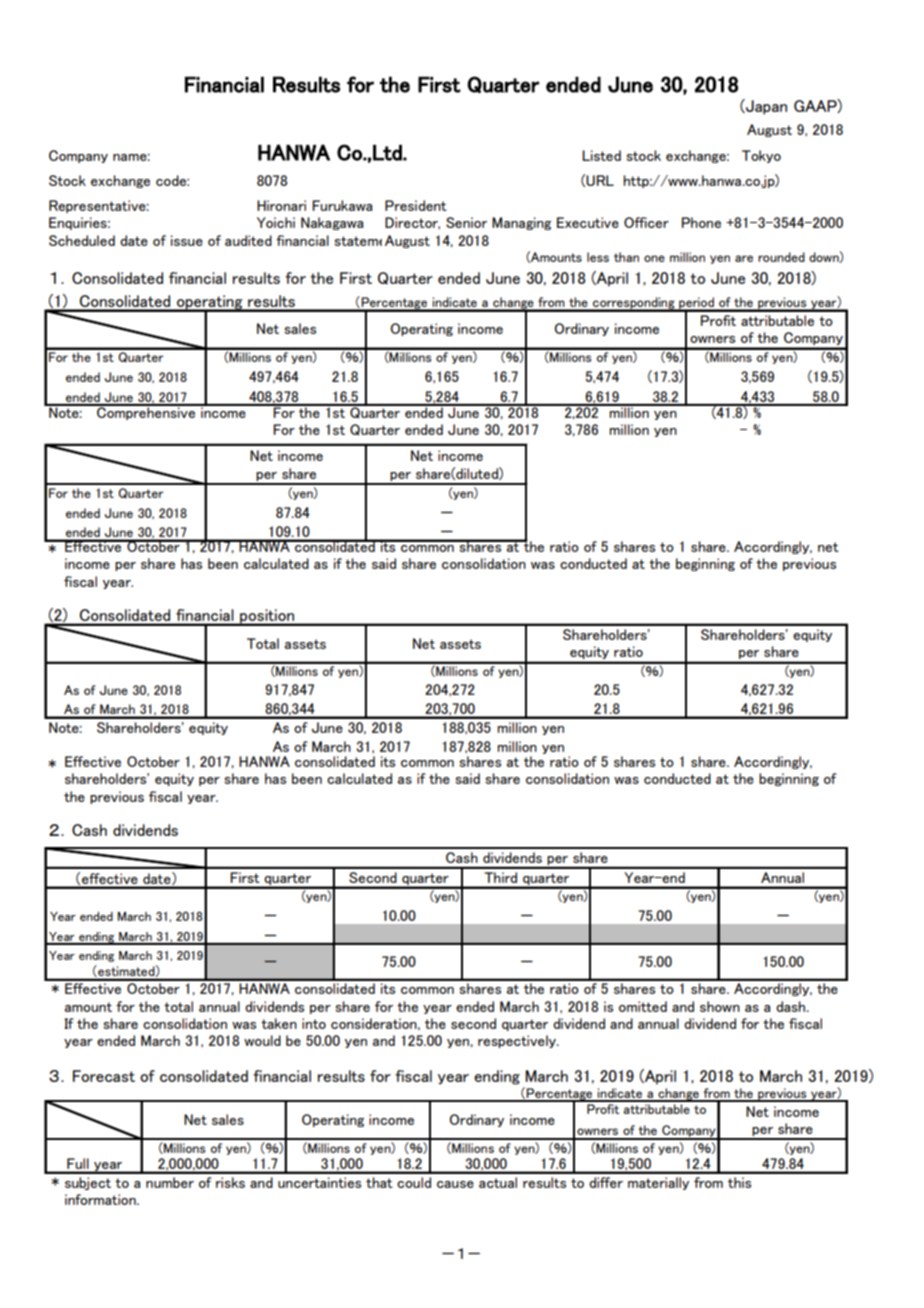  Describe the element at coordinates (466, 222) in the screenshot. I see `Senior` at that location.
